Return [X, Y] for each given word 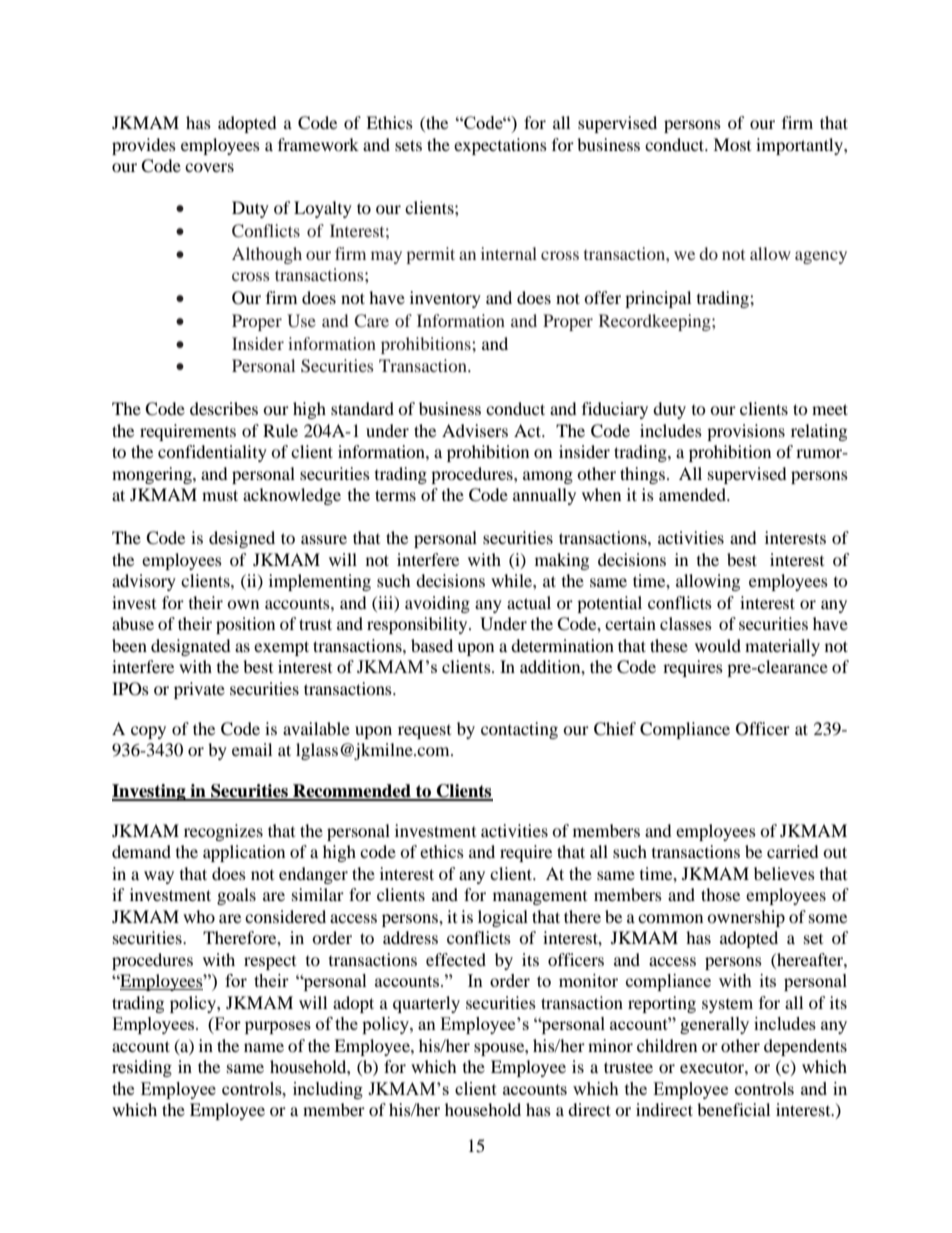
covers [209, 167]
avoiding [437, 604]
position [245, 625]
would [718, 645]
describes [224, 408]
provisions [746, 432]
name [264, 1047]
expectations [500, 146]
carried [793, 851]
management [540, 898]
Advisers [475, 430]
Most [732, 144]
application [244, 853]
